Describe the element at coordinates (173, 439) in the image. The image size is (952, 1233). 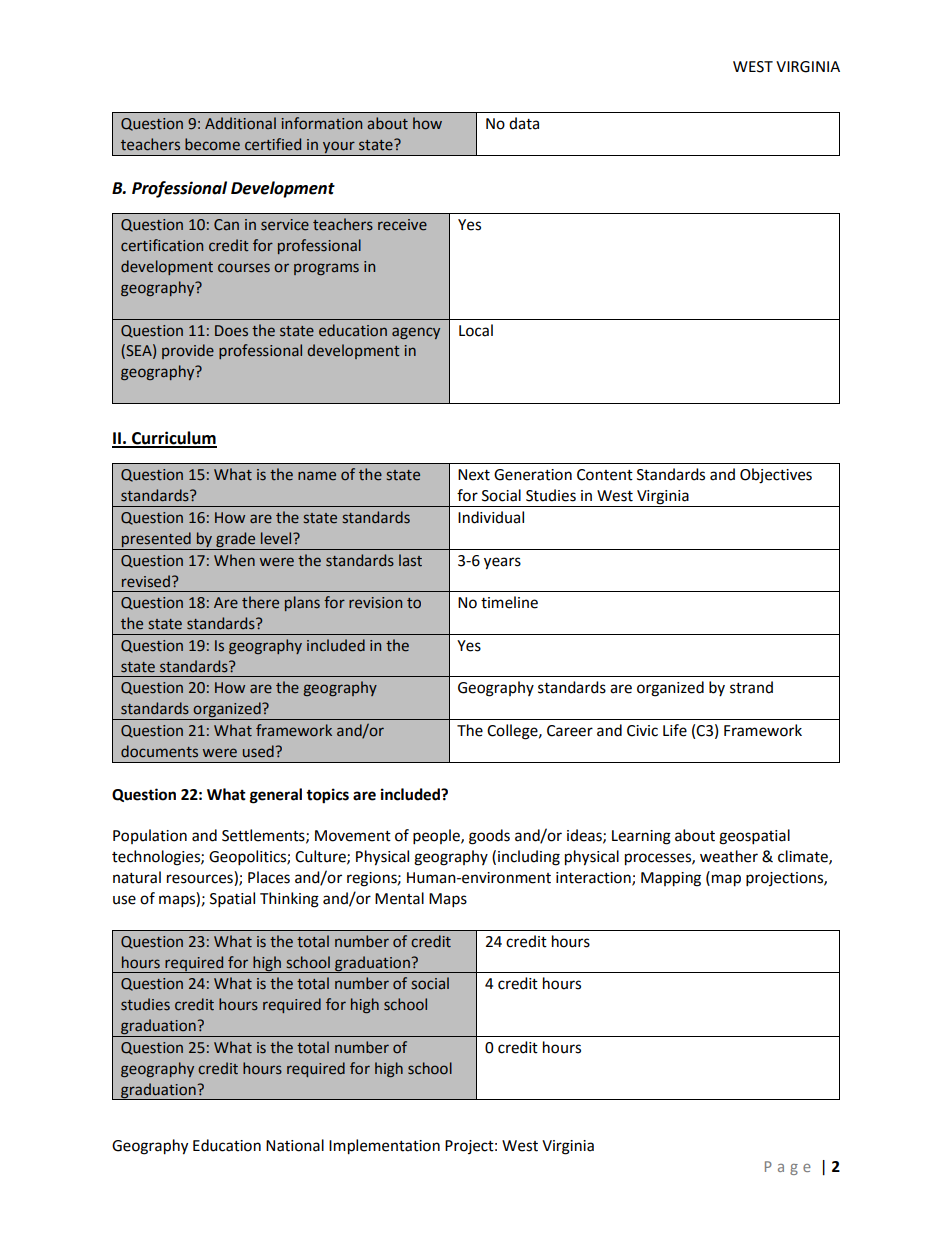
I see `Curriculum` at that location.
